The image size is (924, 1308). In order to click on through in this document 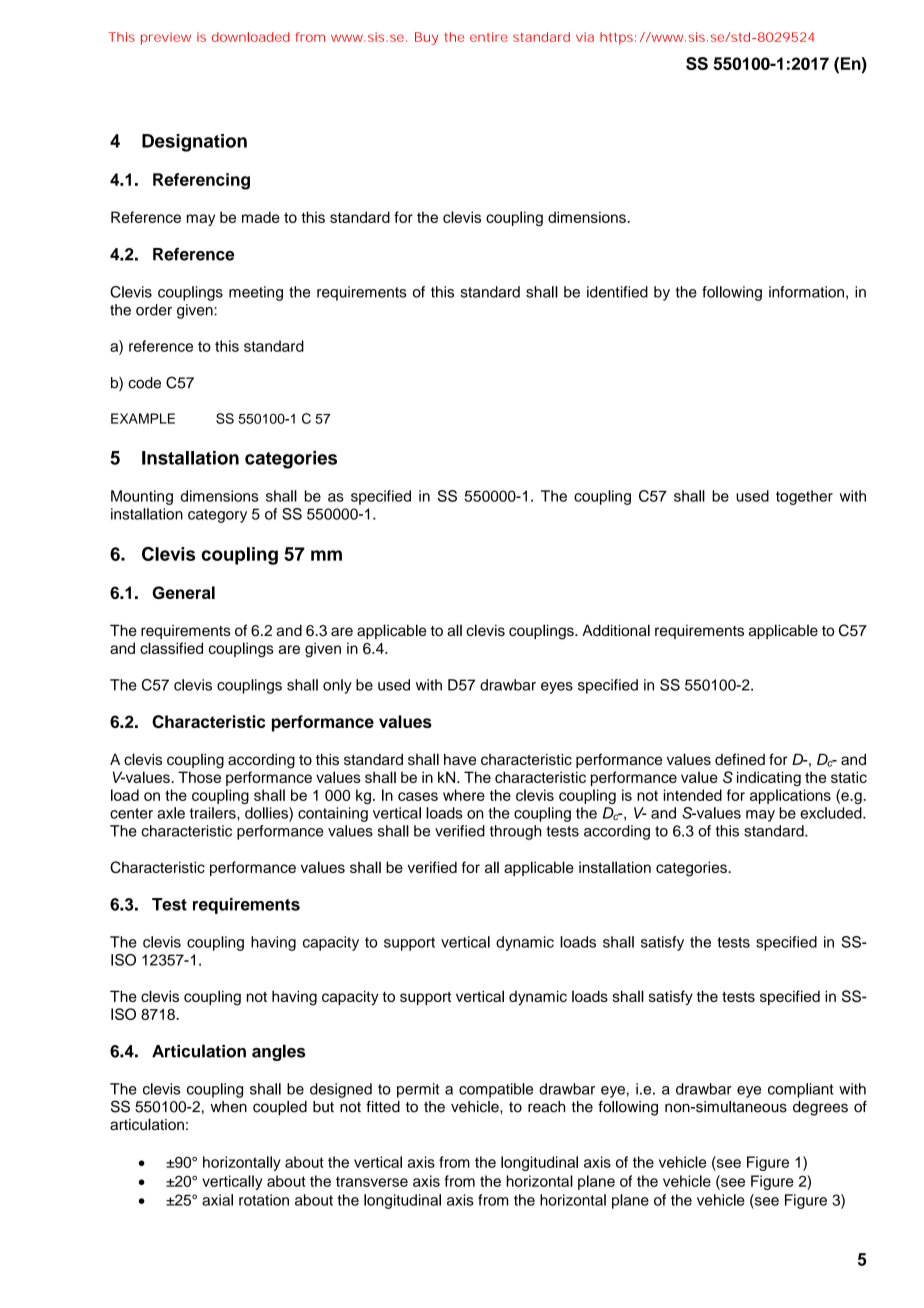, I will do `click(515, 832)`.
